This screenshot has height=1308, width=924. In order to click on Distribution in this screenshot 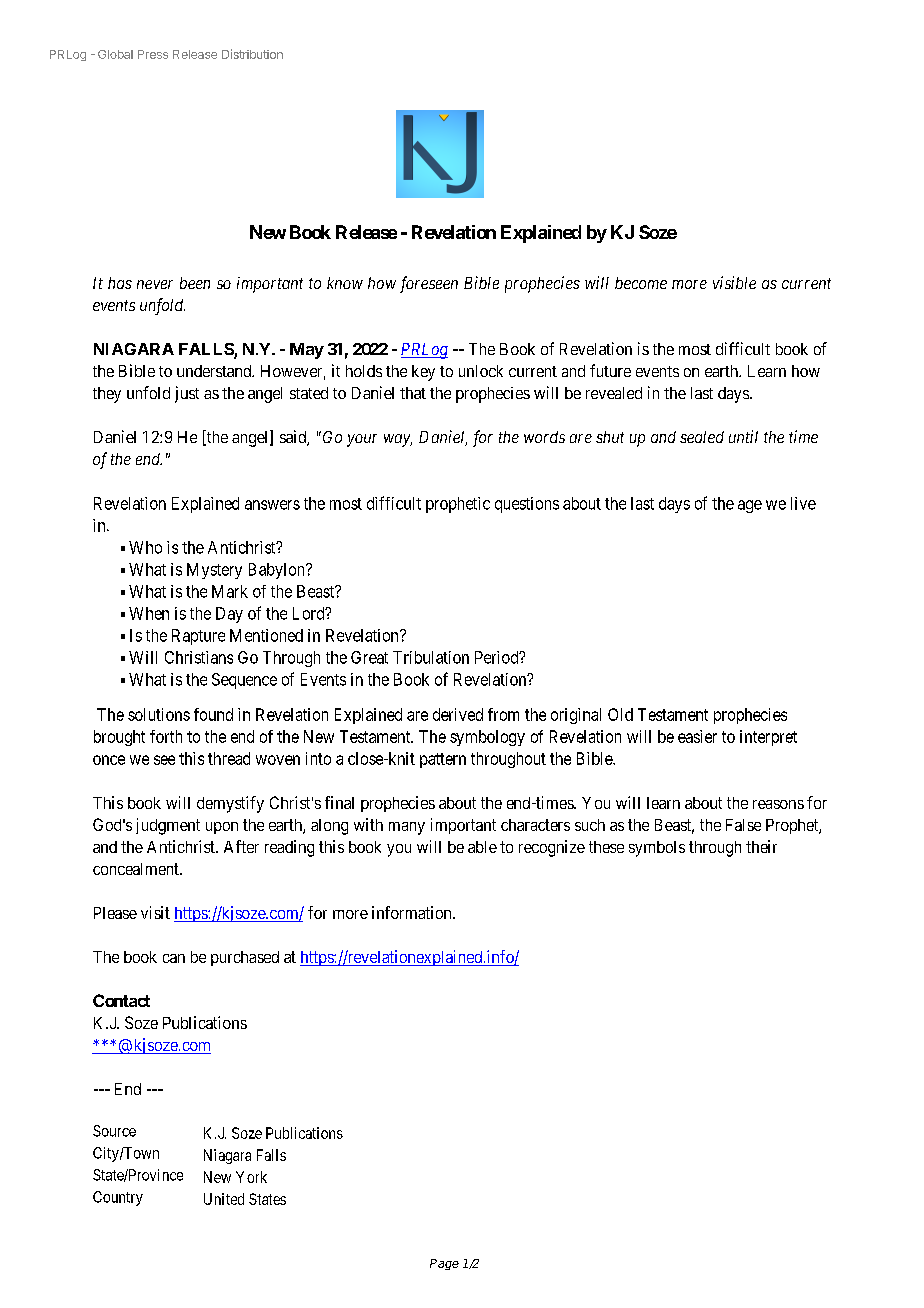, I will do `click(252, 54)`.
